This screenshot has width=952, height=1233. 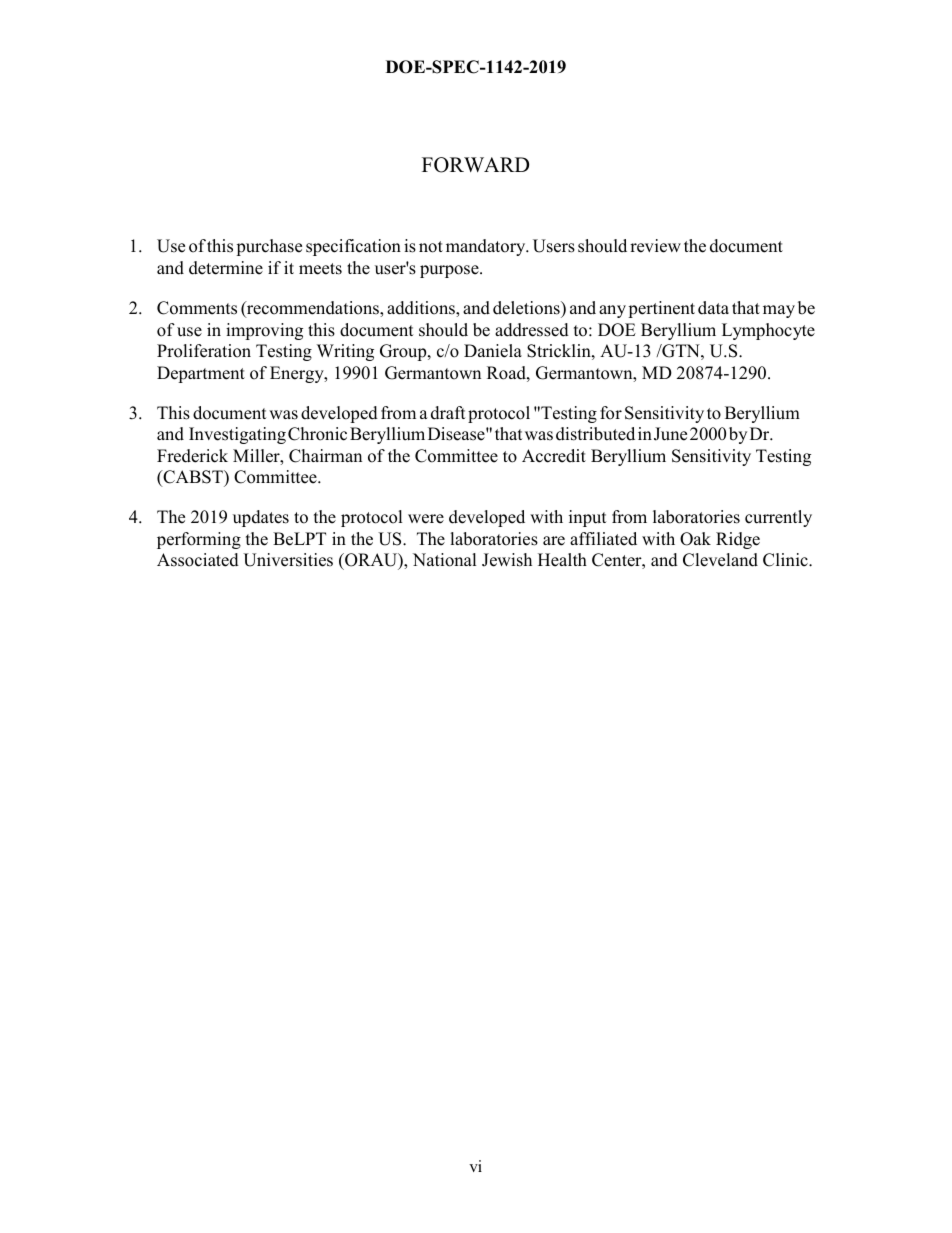 What do you see at coordinates (493, 351) in the screenshot?
I see `Daniela` at bounding box center [493, 351].
